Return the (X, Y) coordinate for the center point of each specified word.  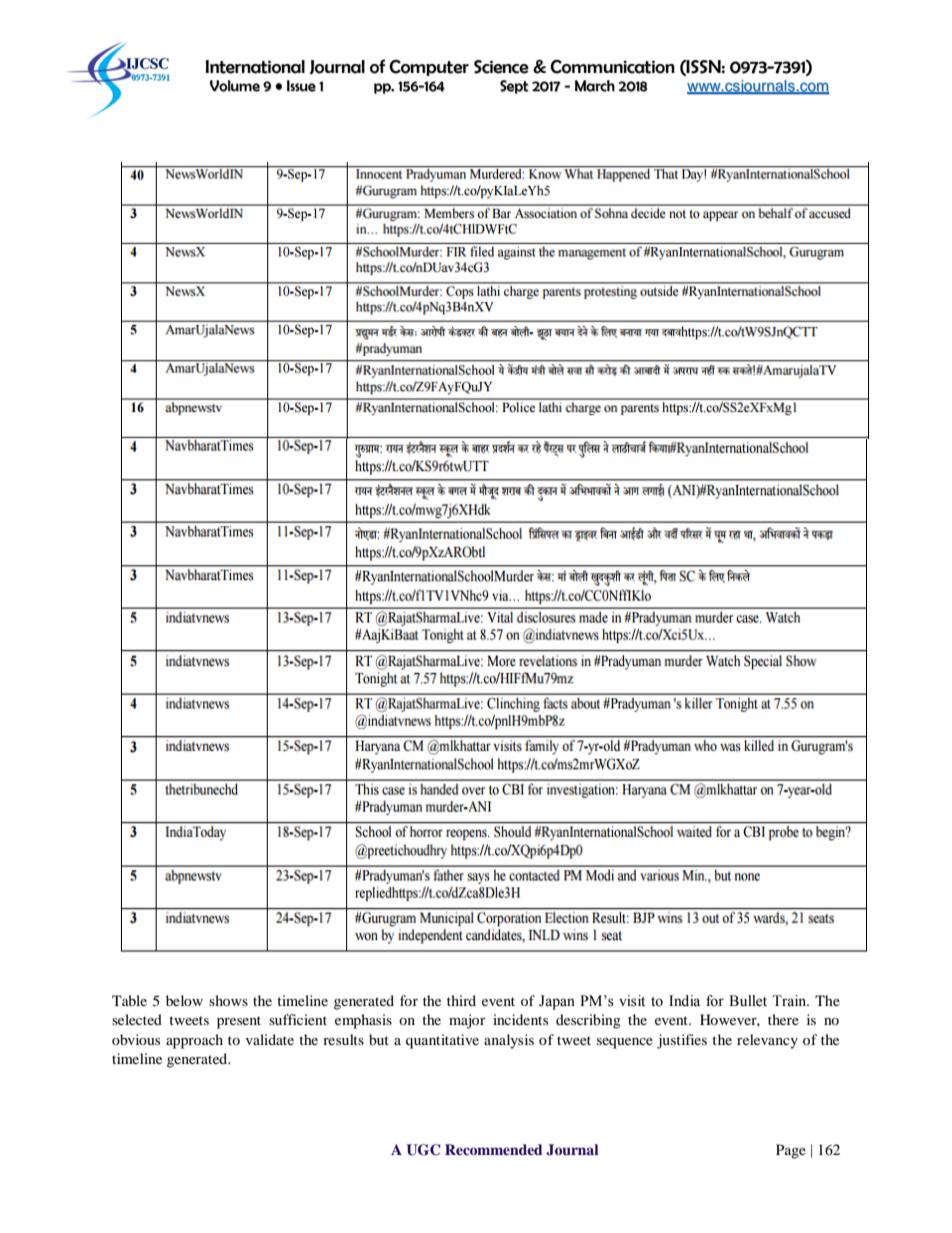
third (461, 1000)
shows (228, 1000)
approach (194, 1041)
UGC (423, 1150)
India (684, 1001)
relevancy (767, 1041)
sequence (625, 1043)
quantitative (442, 1041)
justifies (682, 1041)
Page (791, 1151)
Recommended (494, 1149)
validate (270, 1039)
